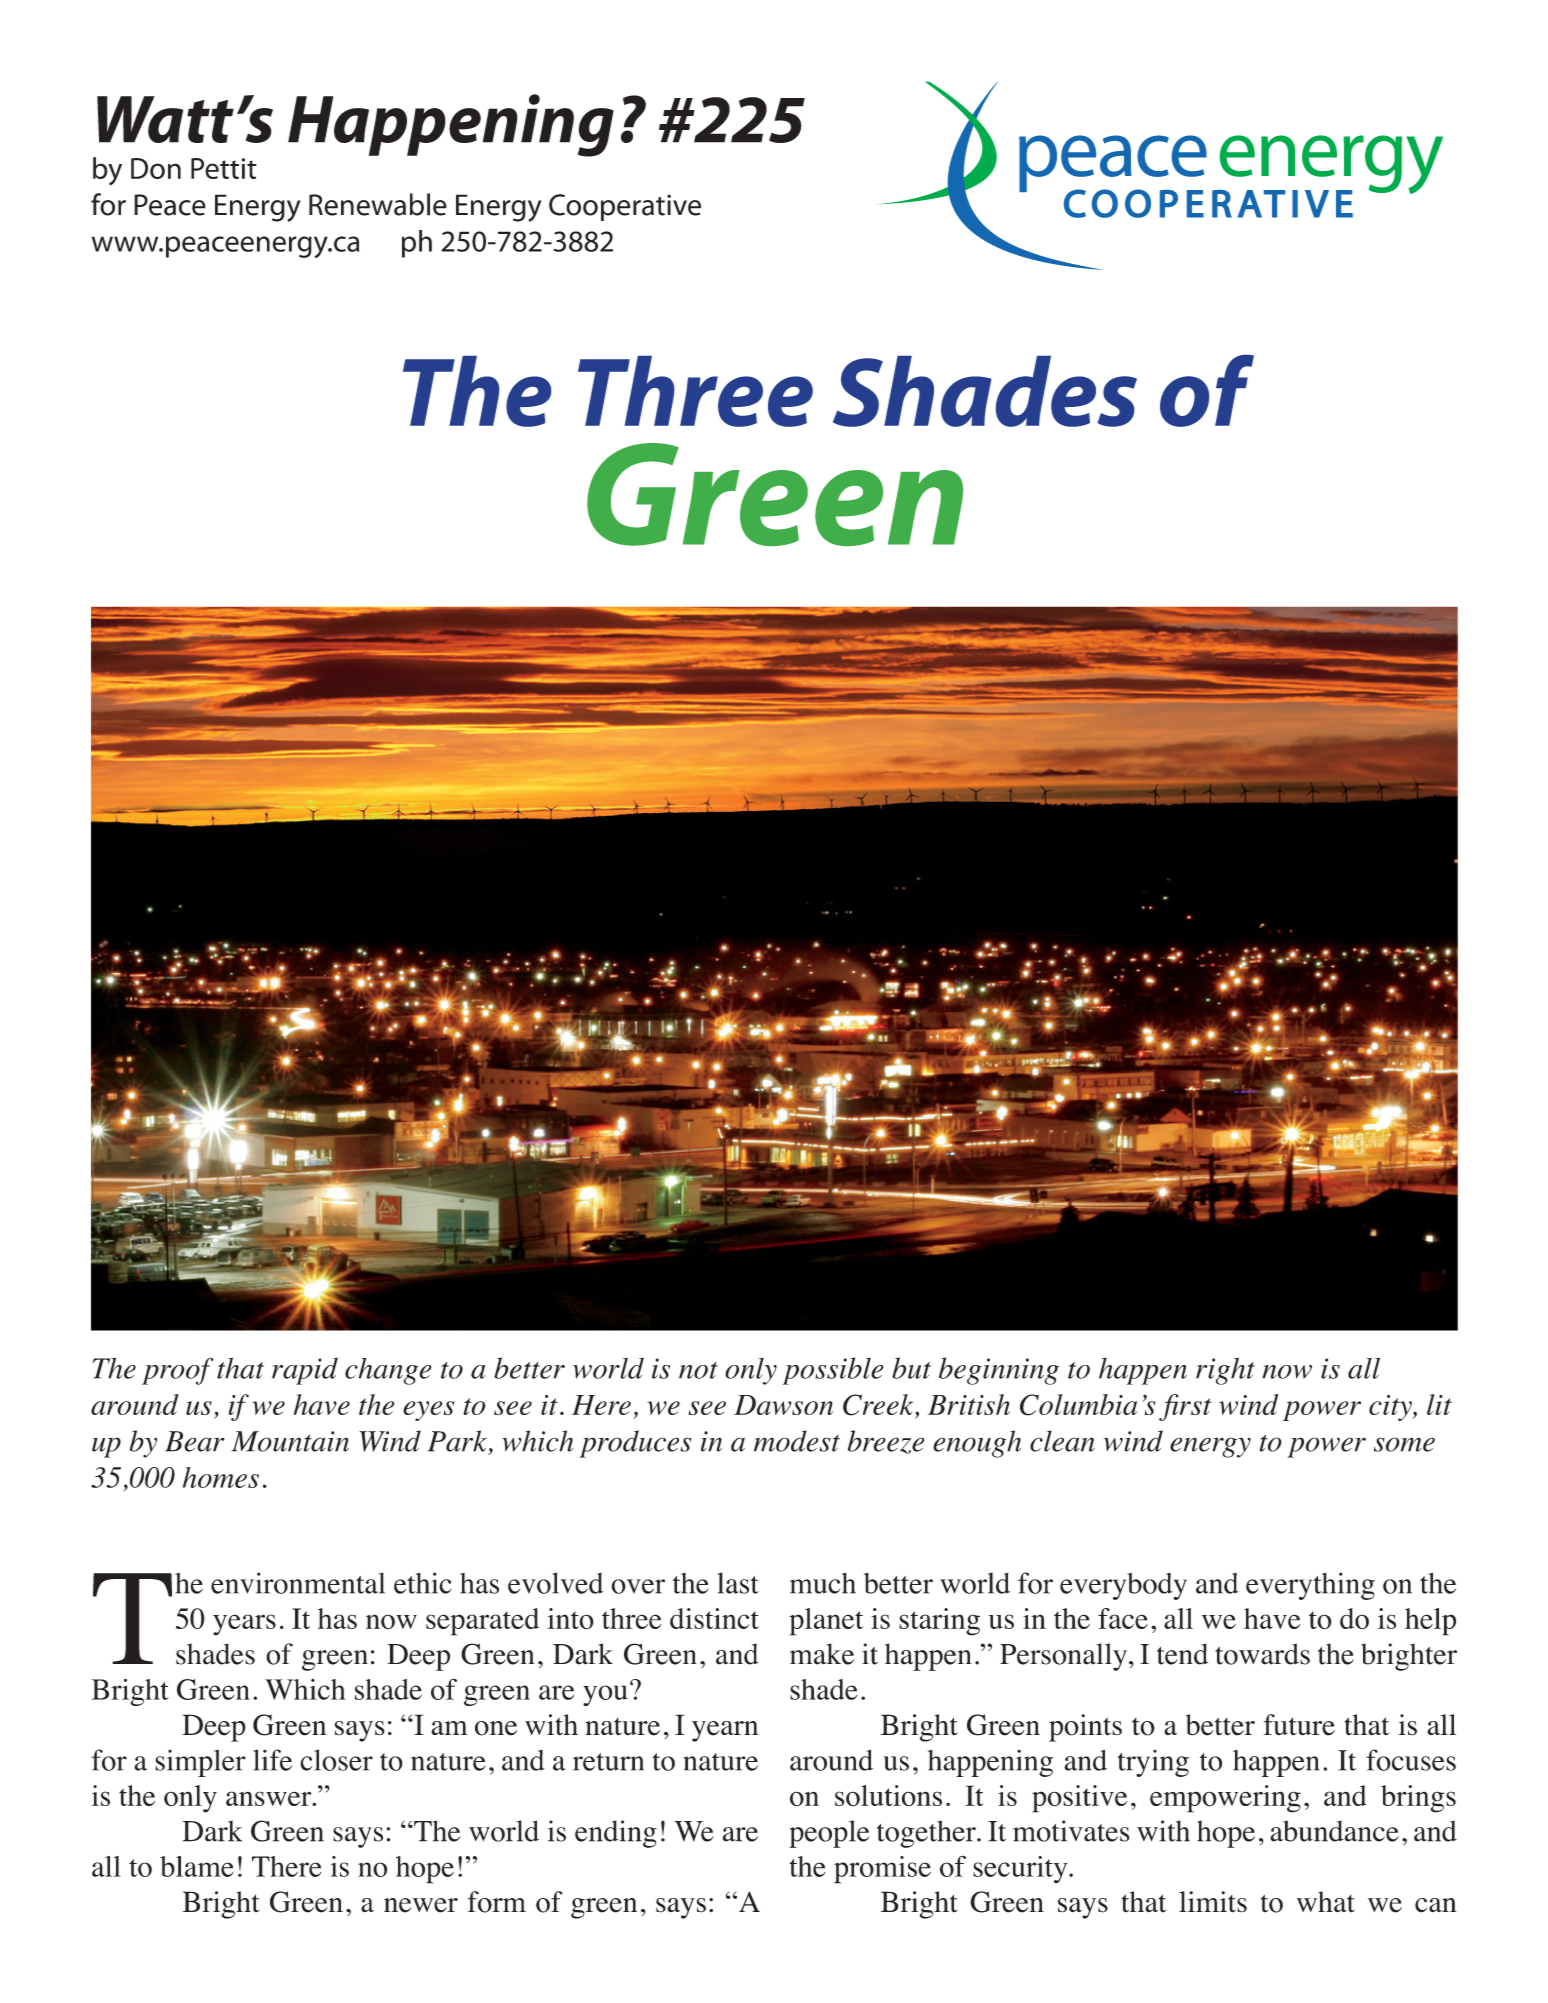  I want to click on Cooperative, so click(625, 207).
